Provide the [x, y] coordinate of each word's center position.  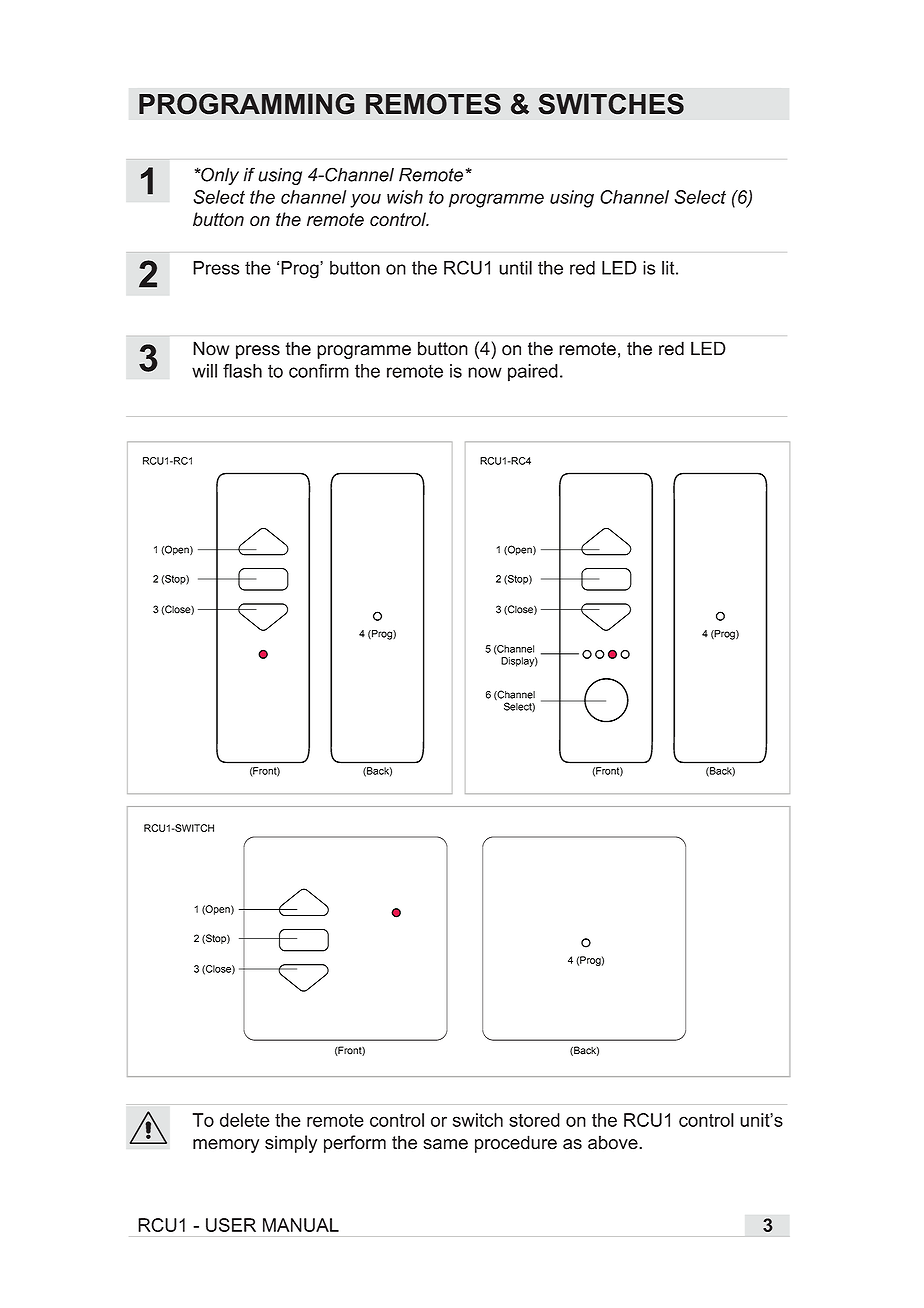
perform [355, 1144]
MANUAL [301, 1225]
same [445, 1144]
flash [242, 371]
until [515, 268]
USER [231, 1225]
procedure [516, 1144]
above [614, 1142]
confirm [319, 371]
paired [533, 373]
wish [405, 197]
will [204, 371]
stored [534, 1120]
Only [219, 176]
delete [245, 1120]
